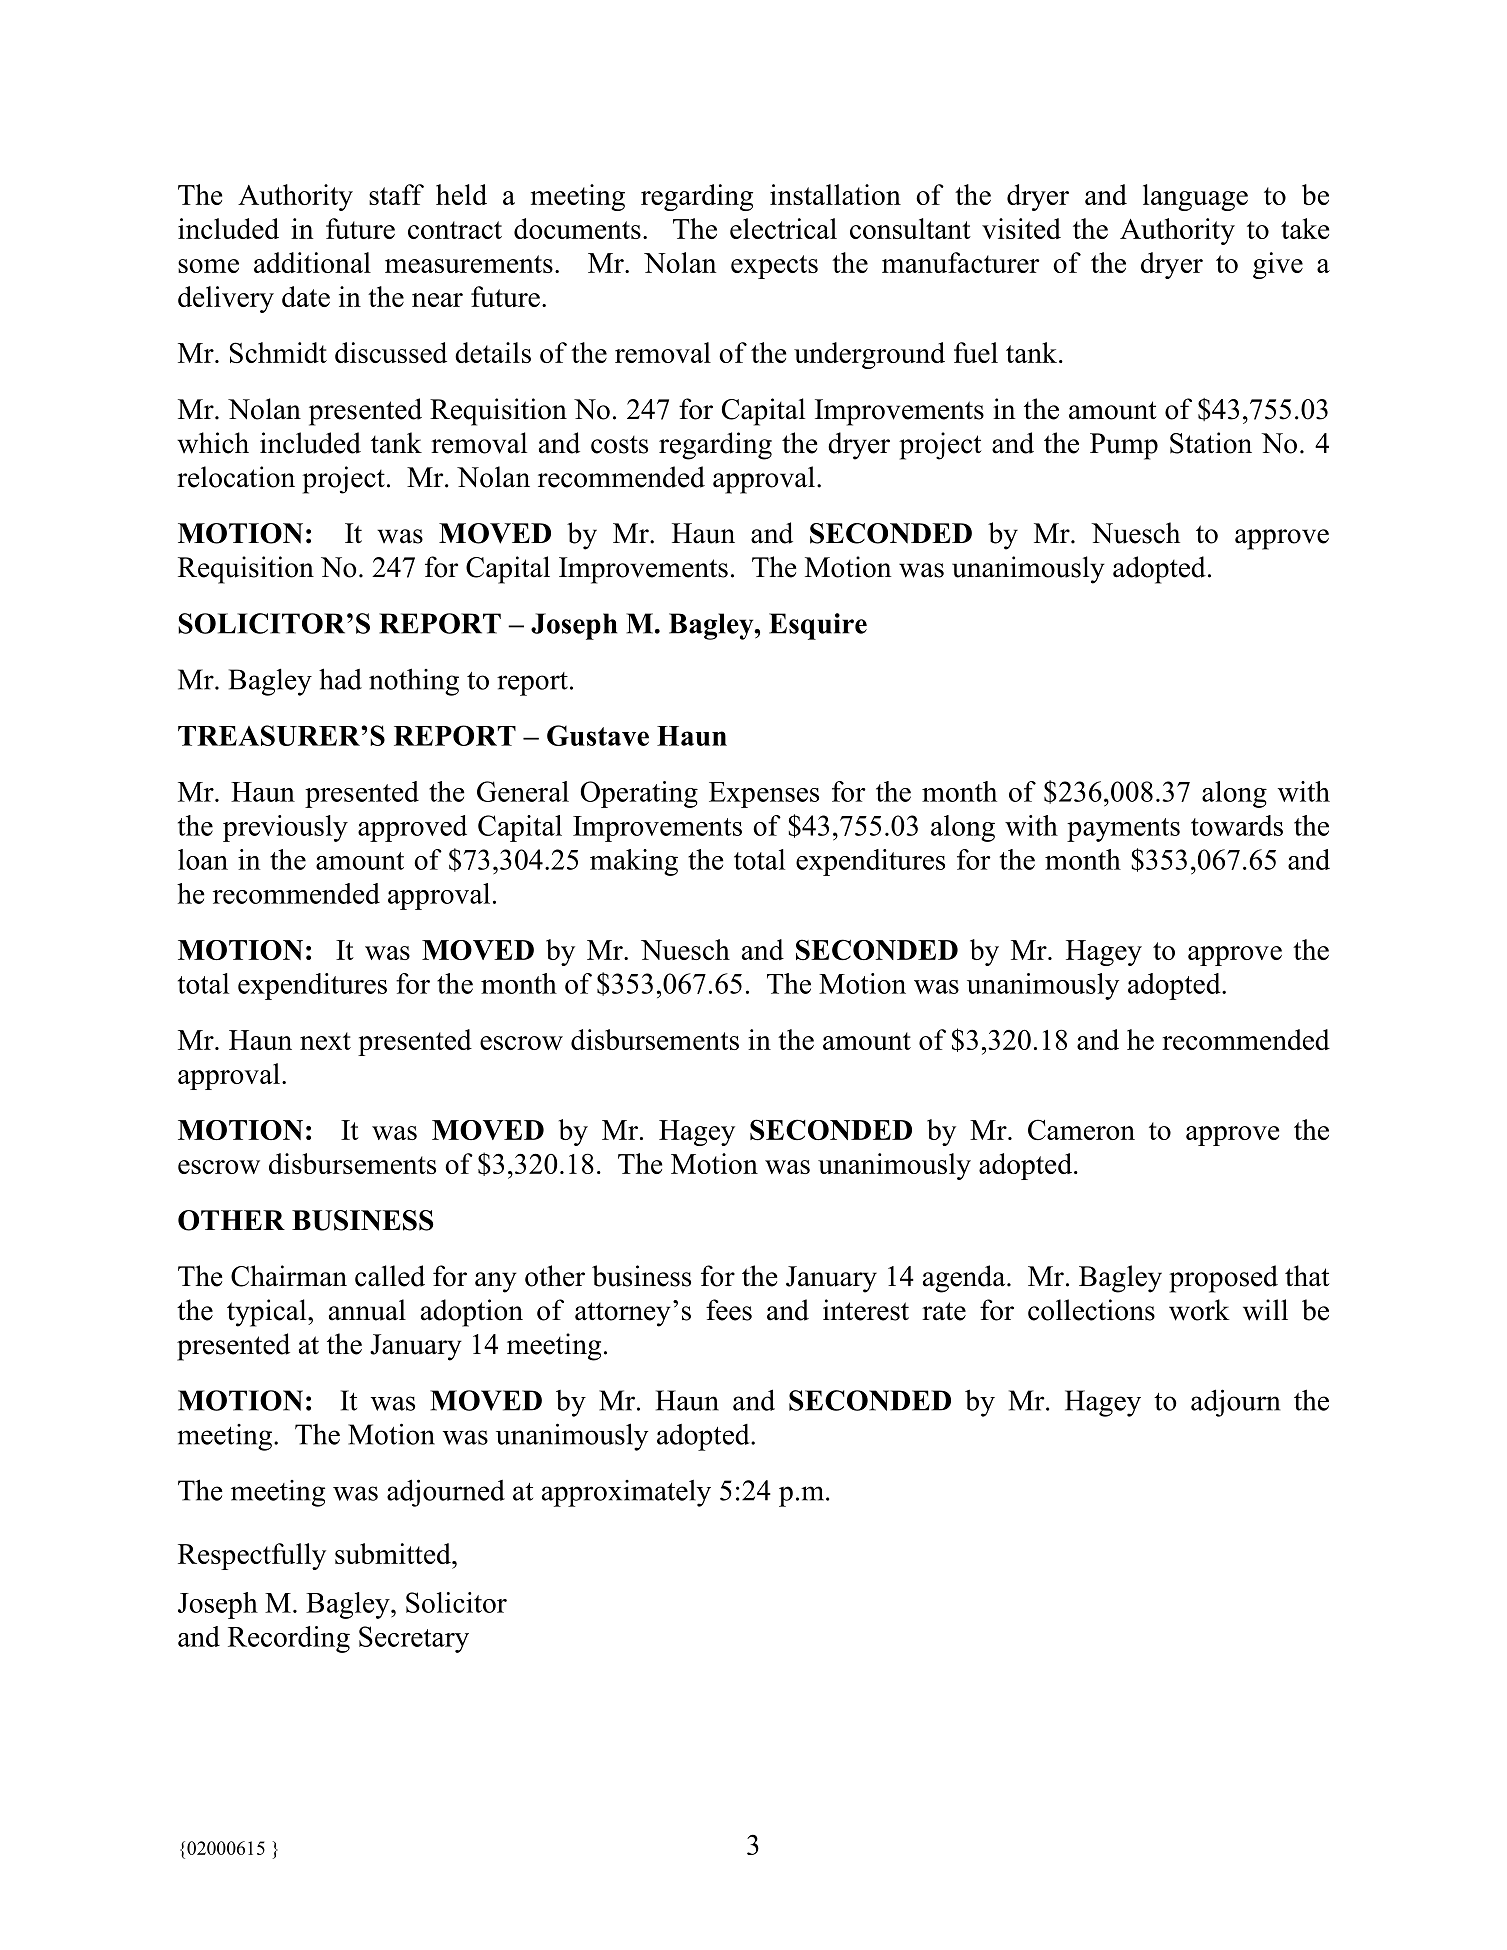 This document has width=1507, height=1950. What do you see at coordinates (325, 1041) in the document?
I see `next` at bounding box center [325, 1041].
